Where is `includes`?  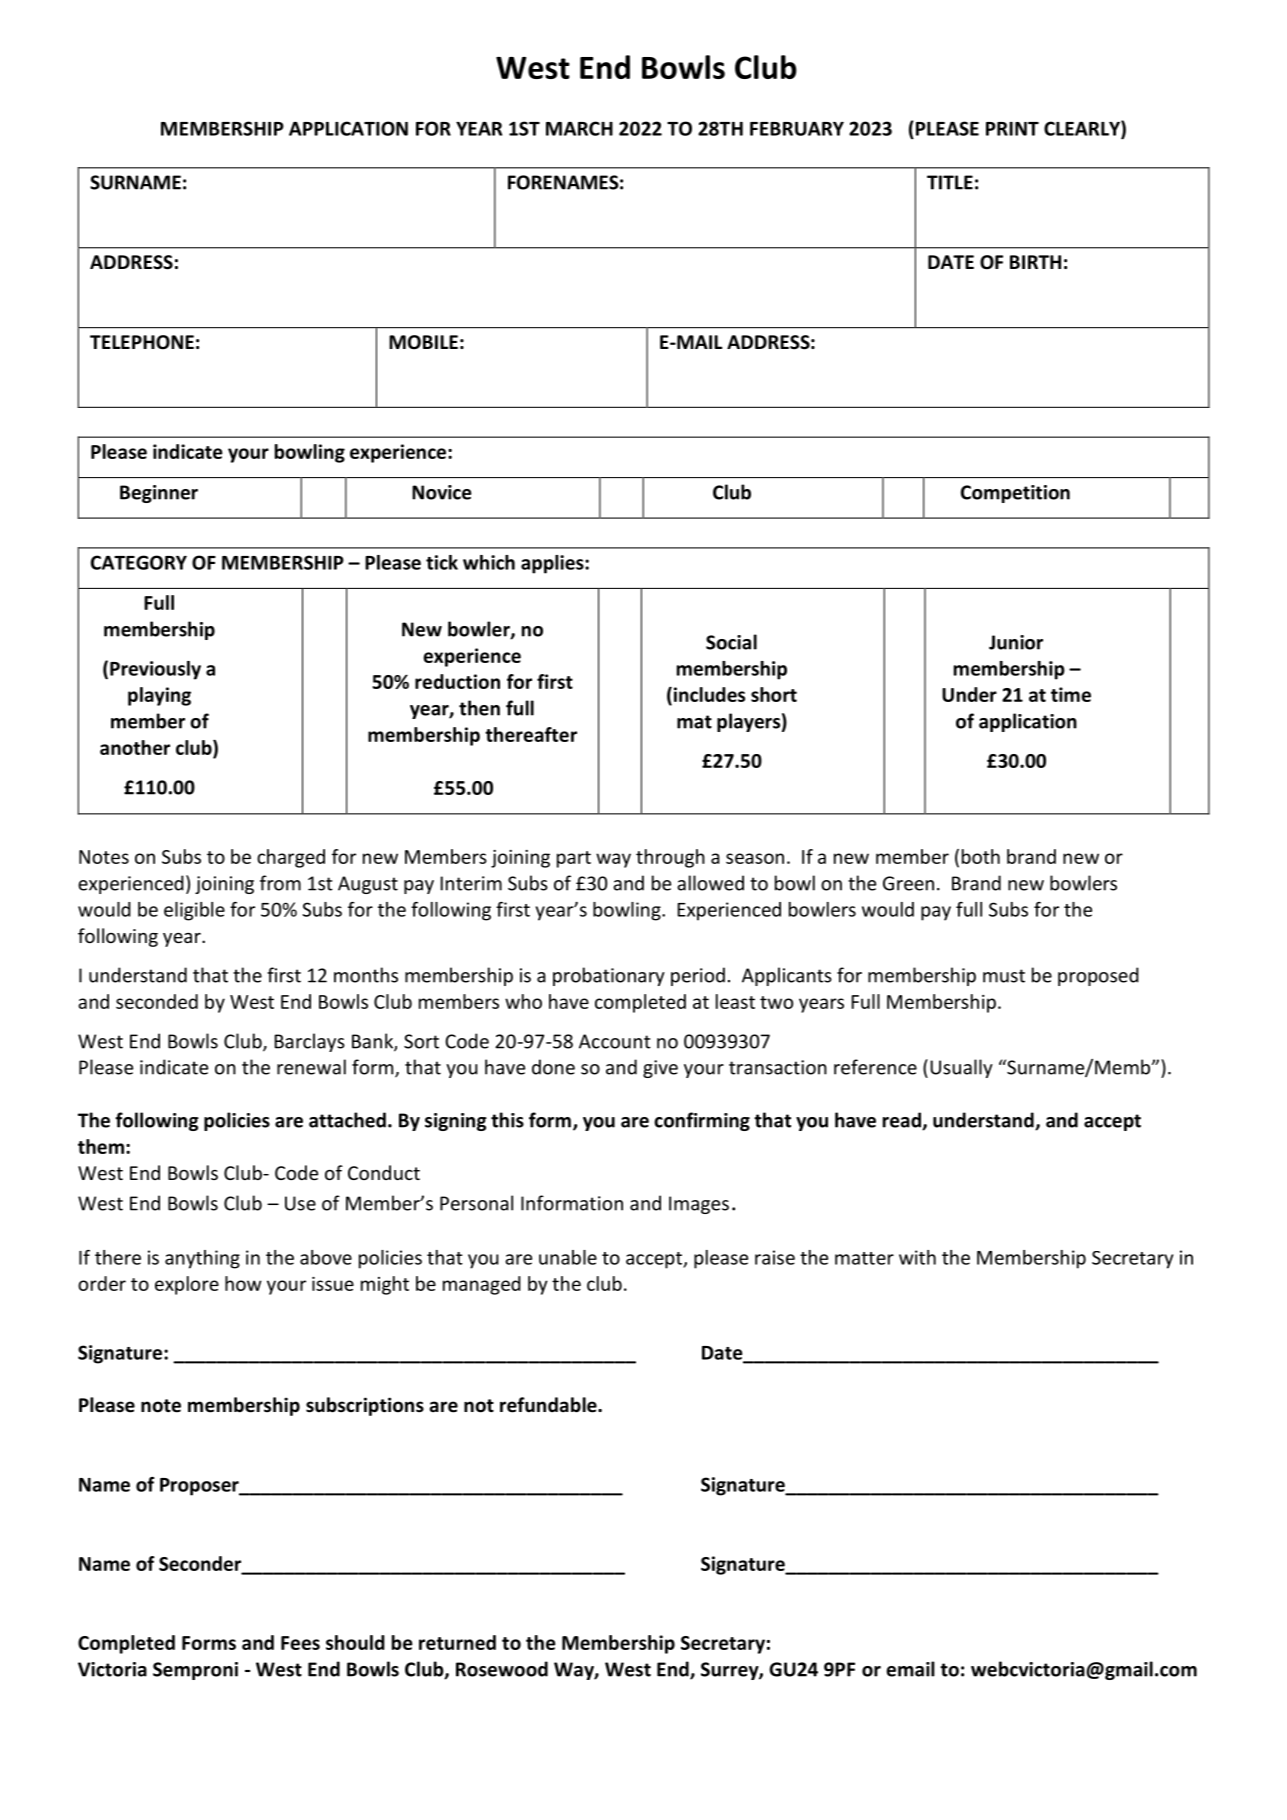
includes is located at coordinates (708, 694).
